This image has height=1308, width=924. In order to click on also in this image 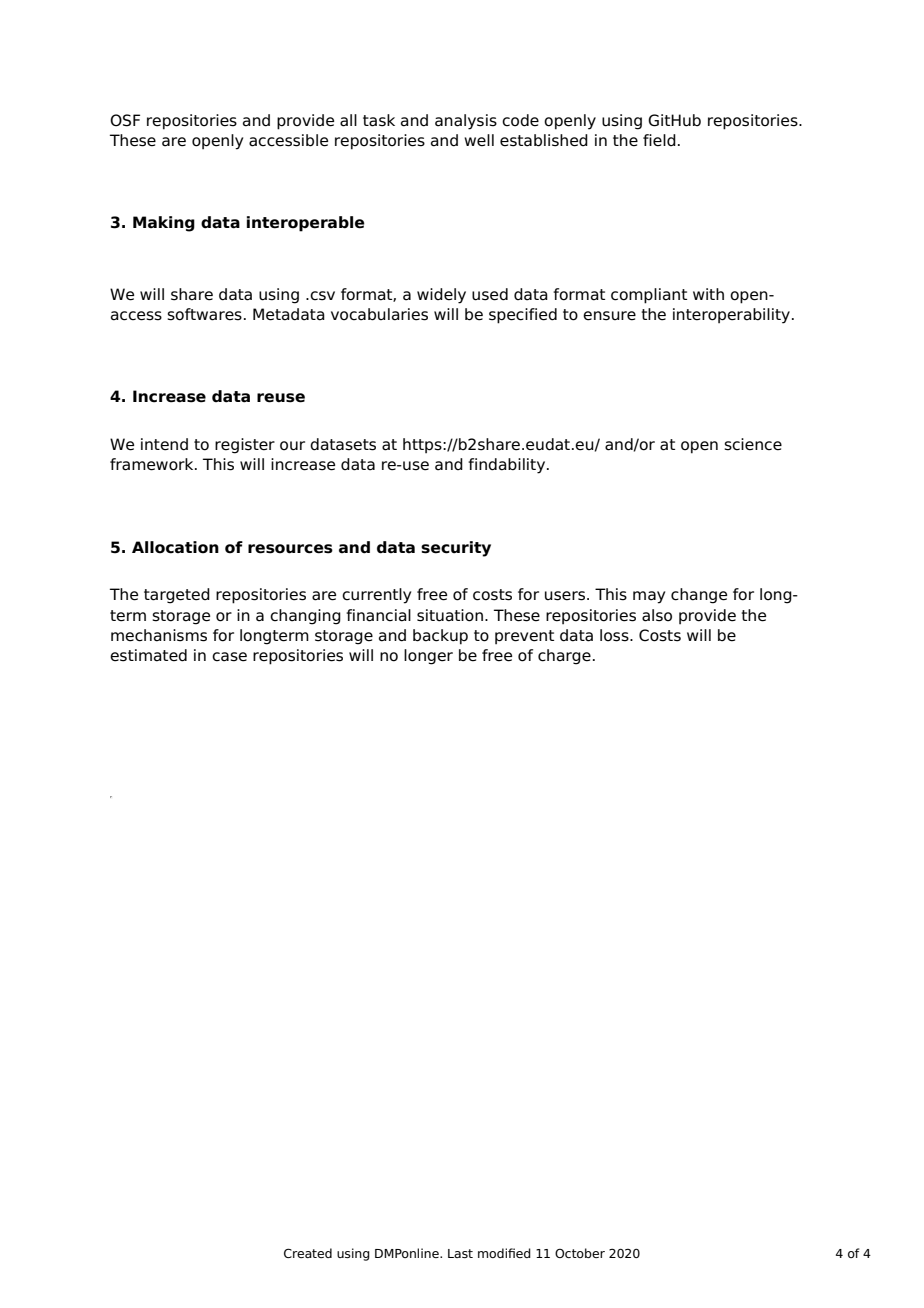, I will do `click(657, 615)`.
